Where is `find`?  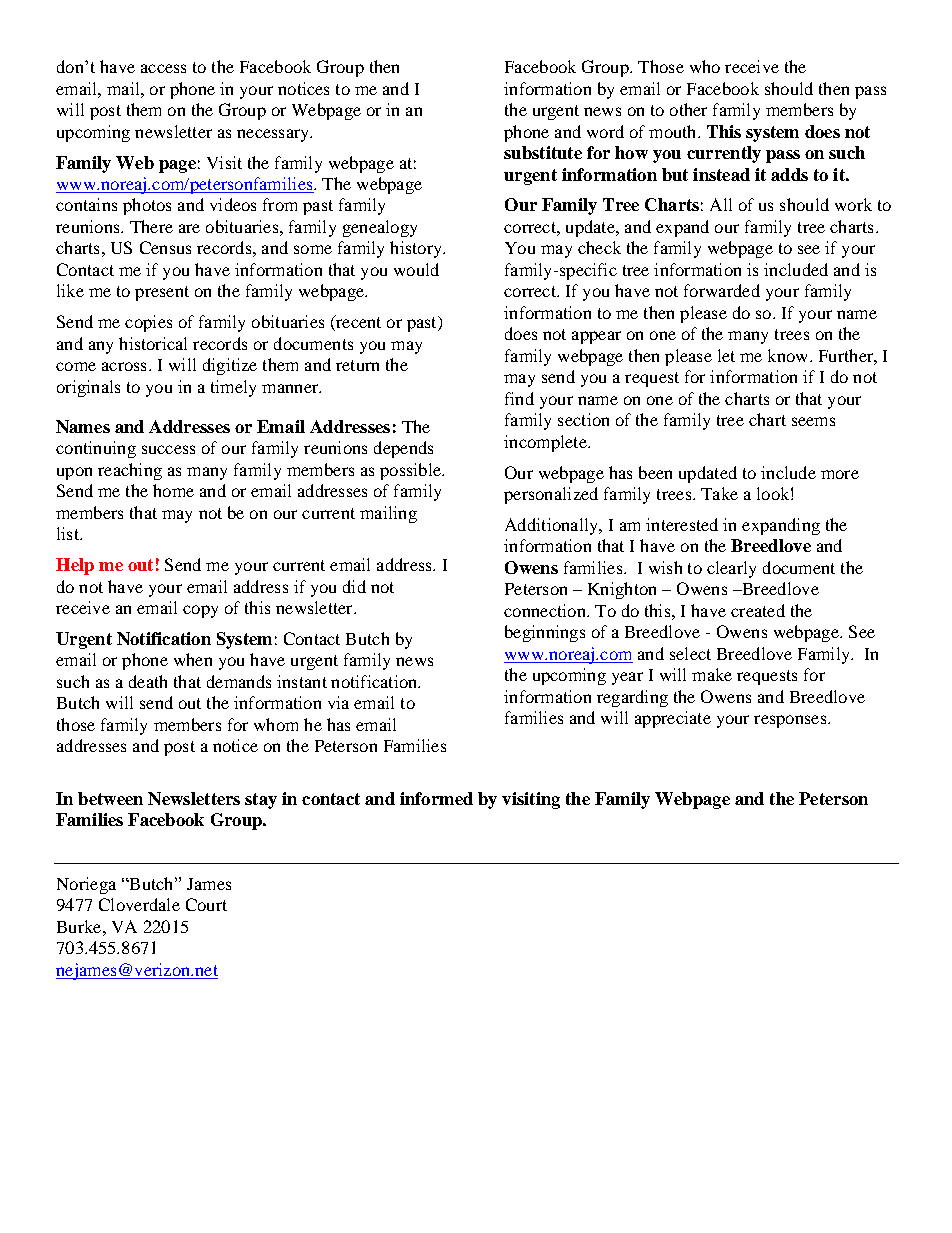
find is located at coordinates (519, 398).
